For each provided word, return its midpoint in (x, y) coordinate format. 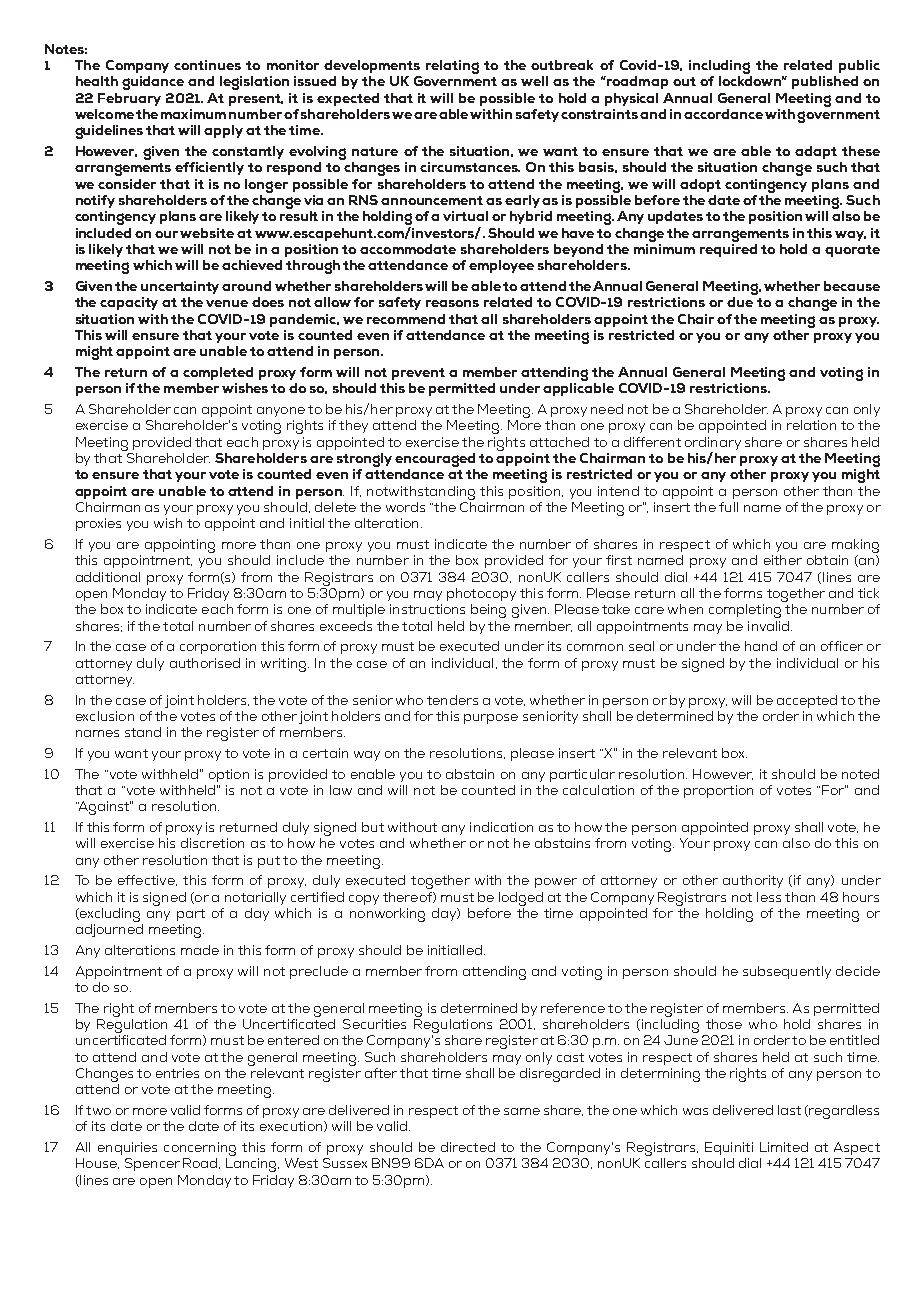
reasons (452, 303)
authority (753, 881)
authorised (205, 663)
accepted (807, 701)
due (740, 302)
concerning (200, 1150)
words (405, 507)
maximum (193, 114)
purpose (491, 719)
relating (452, 67)
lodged (521, 899)
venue (227, 303)
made (200, 950)
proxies (98, 524)
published (825, 82)
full (728, 507)
